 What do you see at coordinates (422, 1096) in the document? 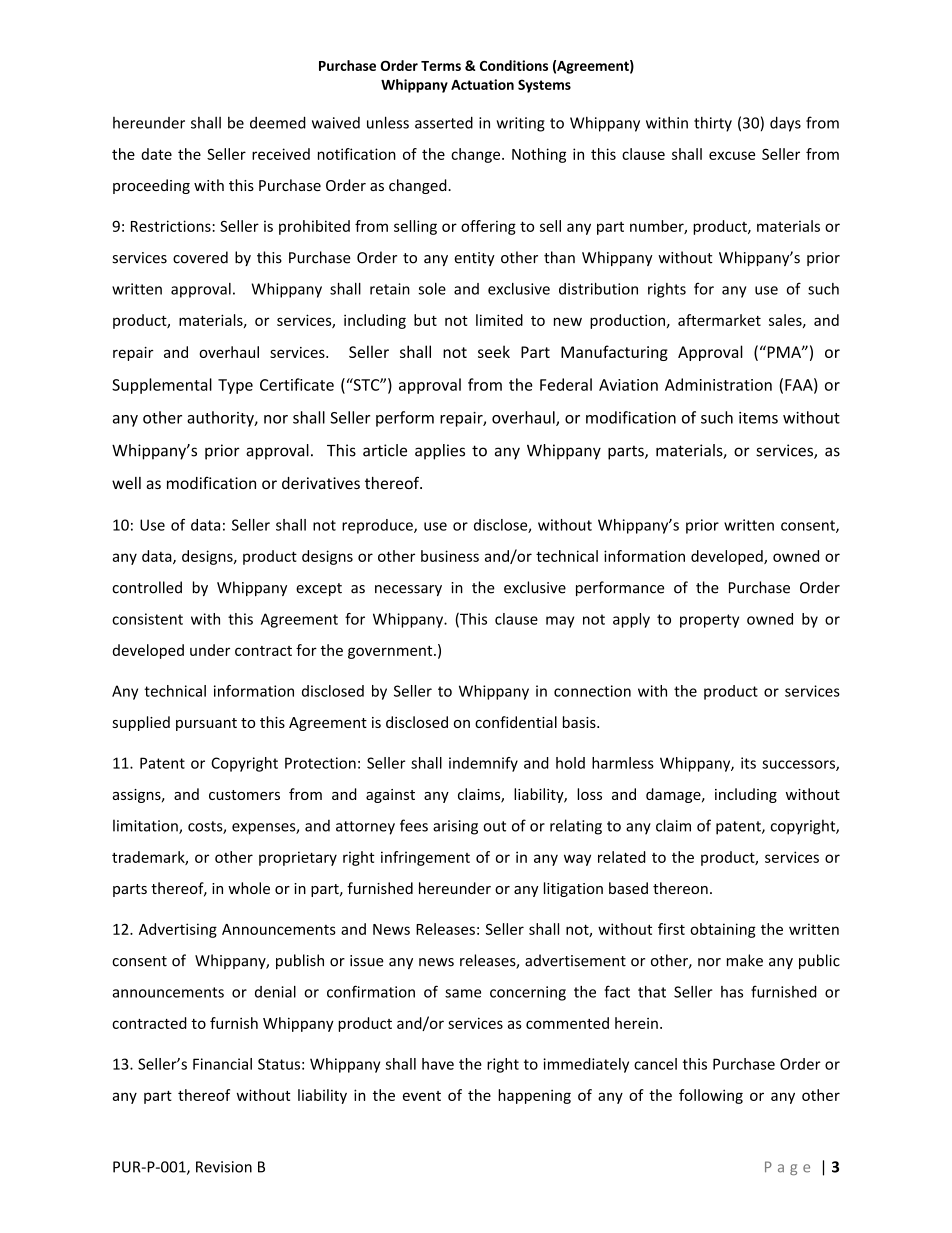
I see `event` at bounding box center [422, 1096].
